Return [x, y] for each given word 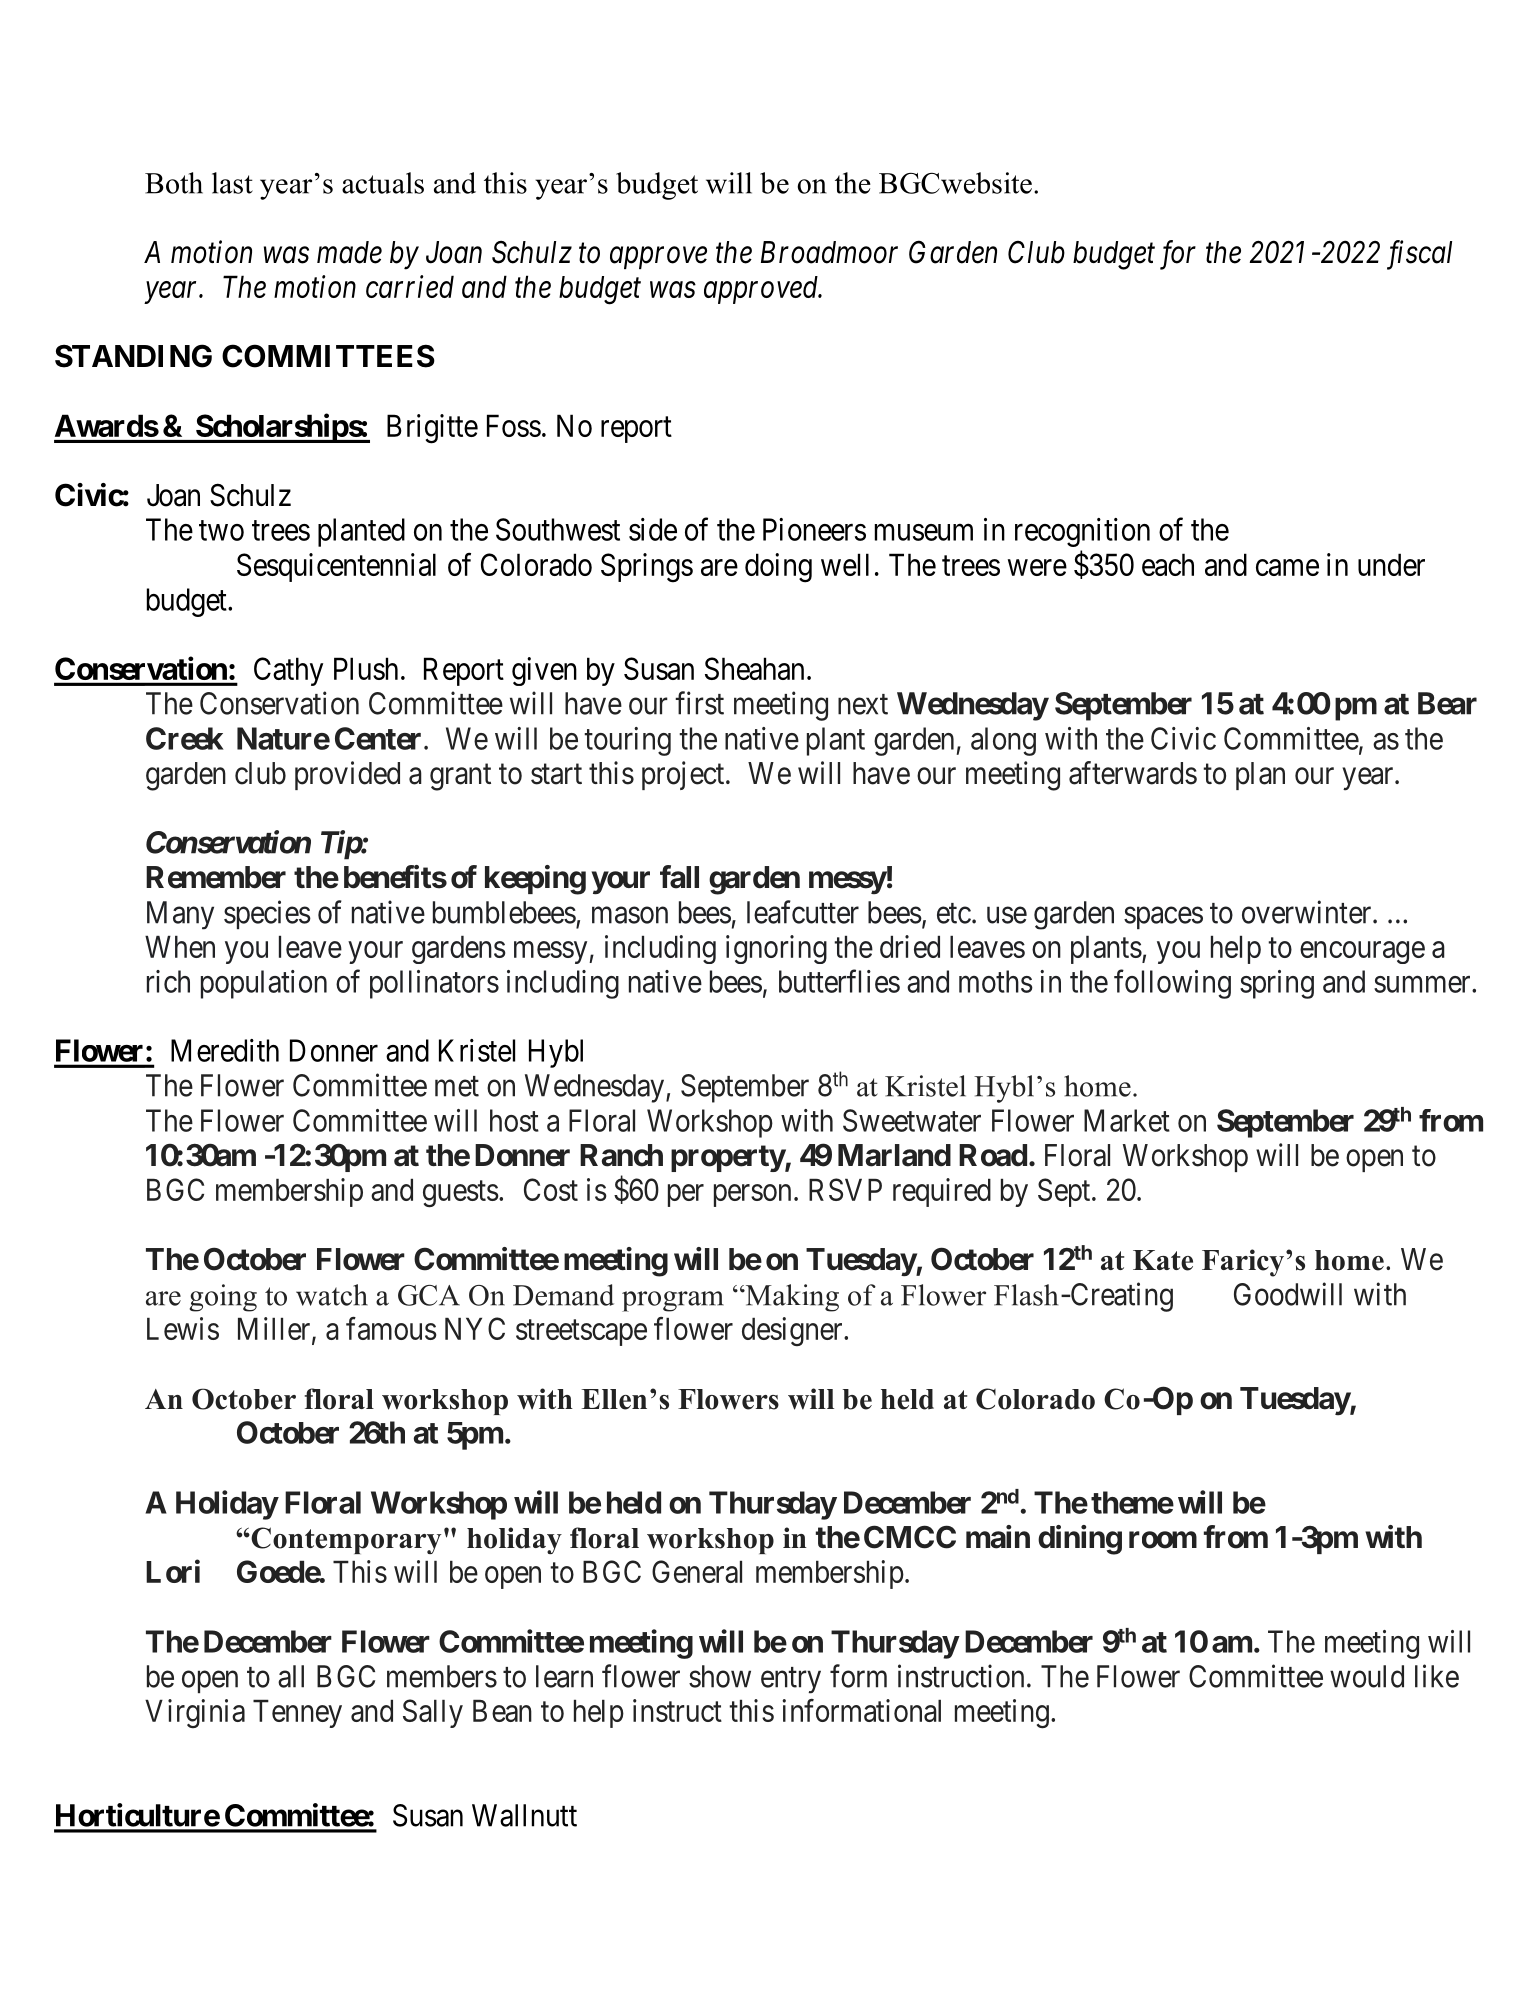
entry [791, 1680]
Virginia [195, 1713]
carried [410, 286]
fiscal [1419, 255]
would [1367, 1676]
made [349, 252]
